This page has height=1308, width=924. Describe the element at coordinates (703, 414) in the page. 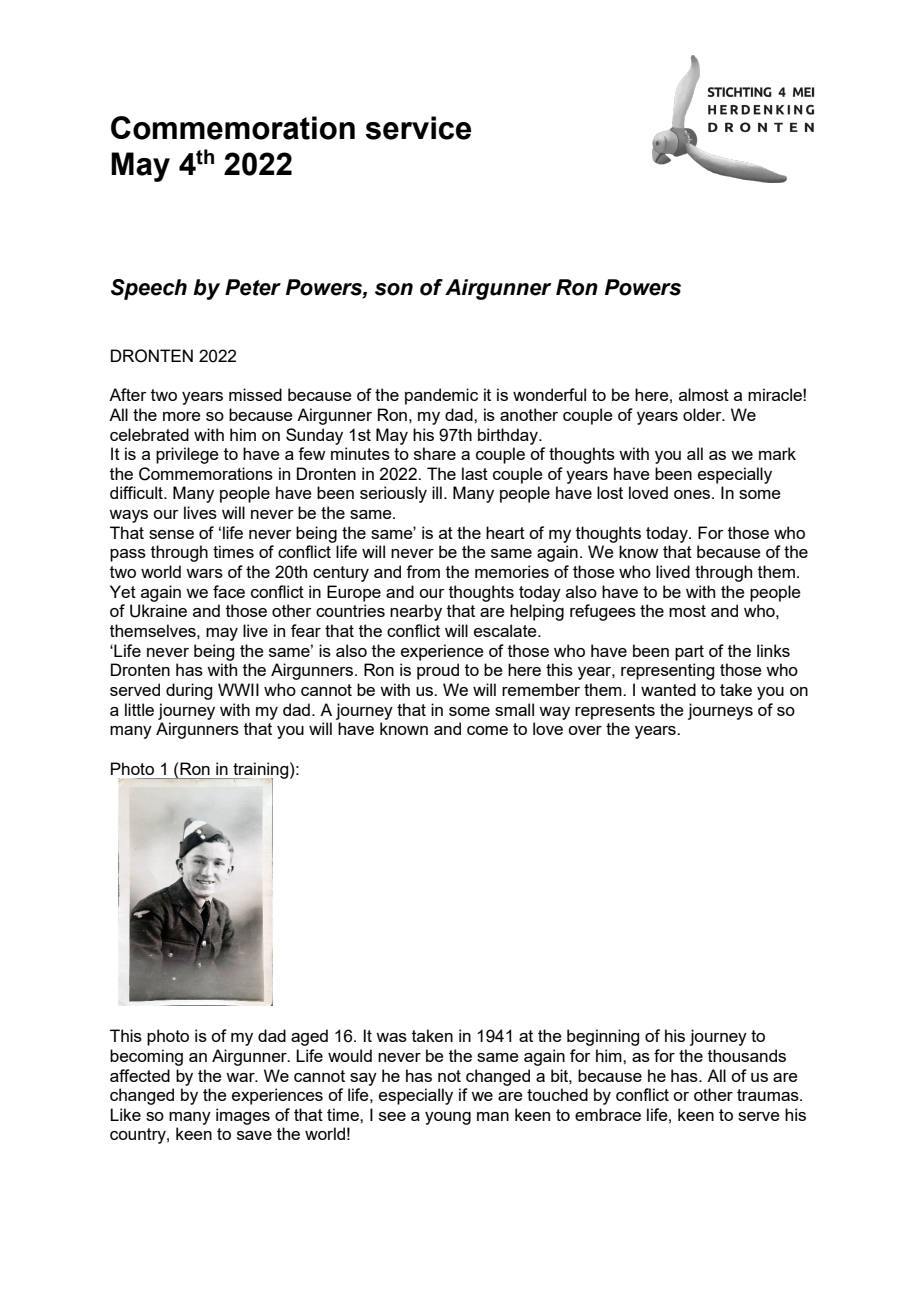

I see `older` at that location.
